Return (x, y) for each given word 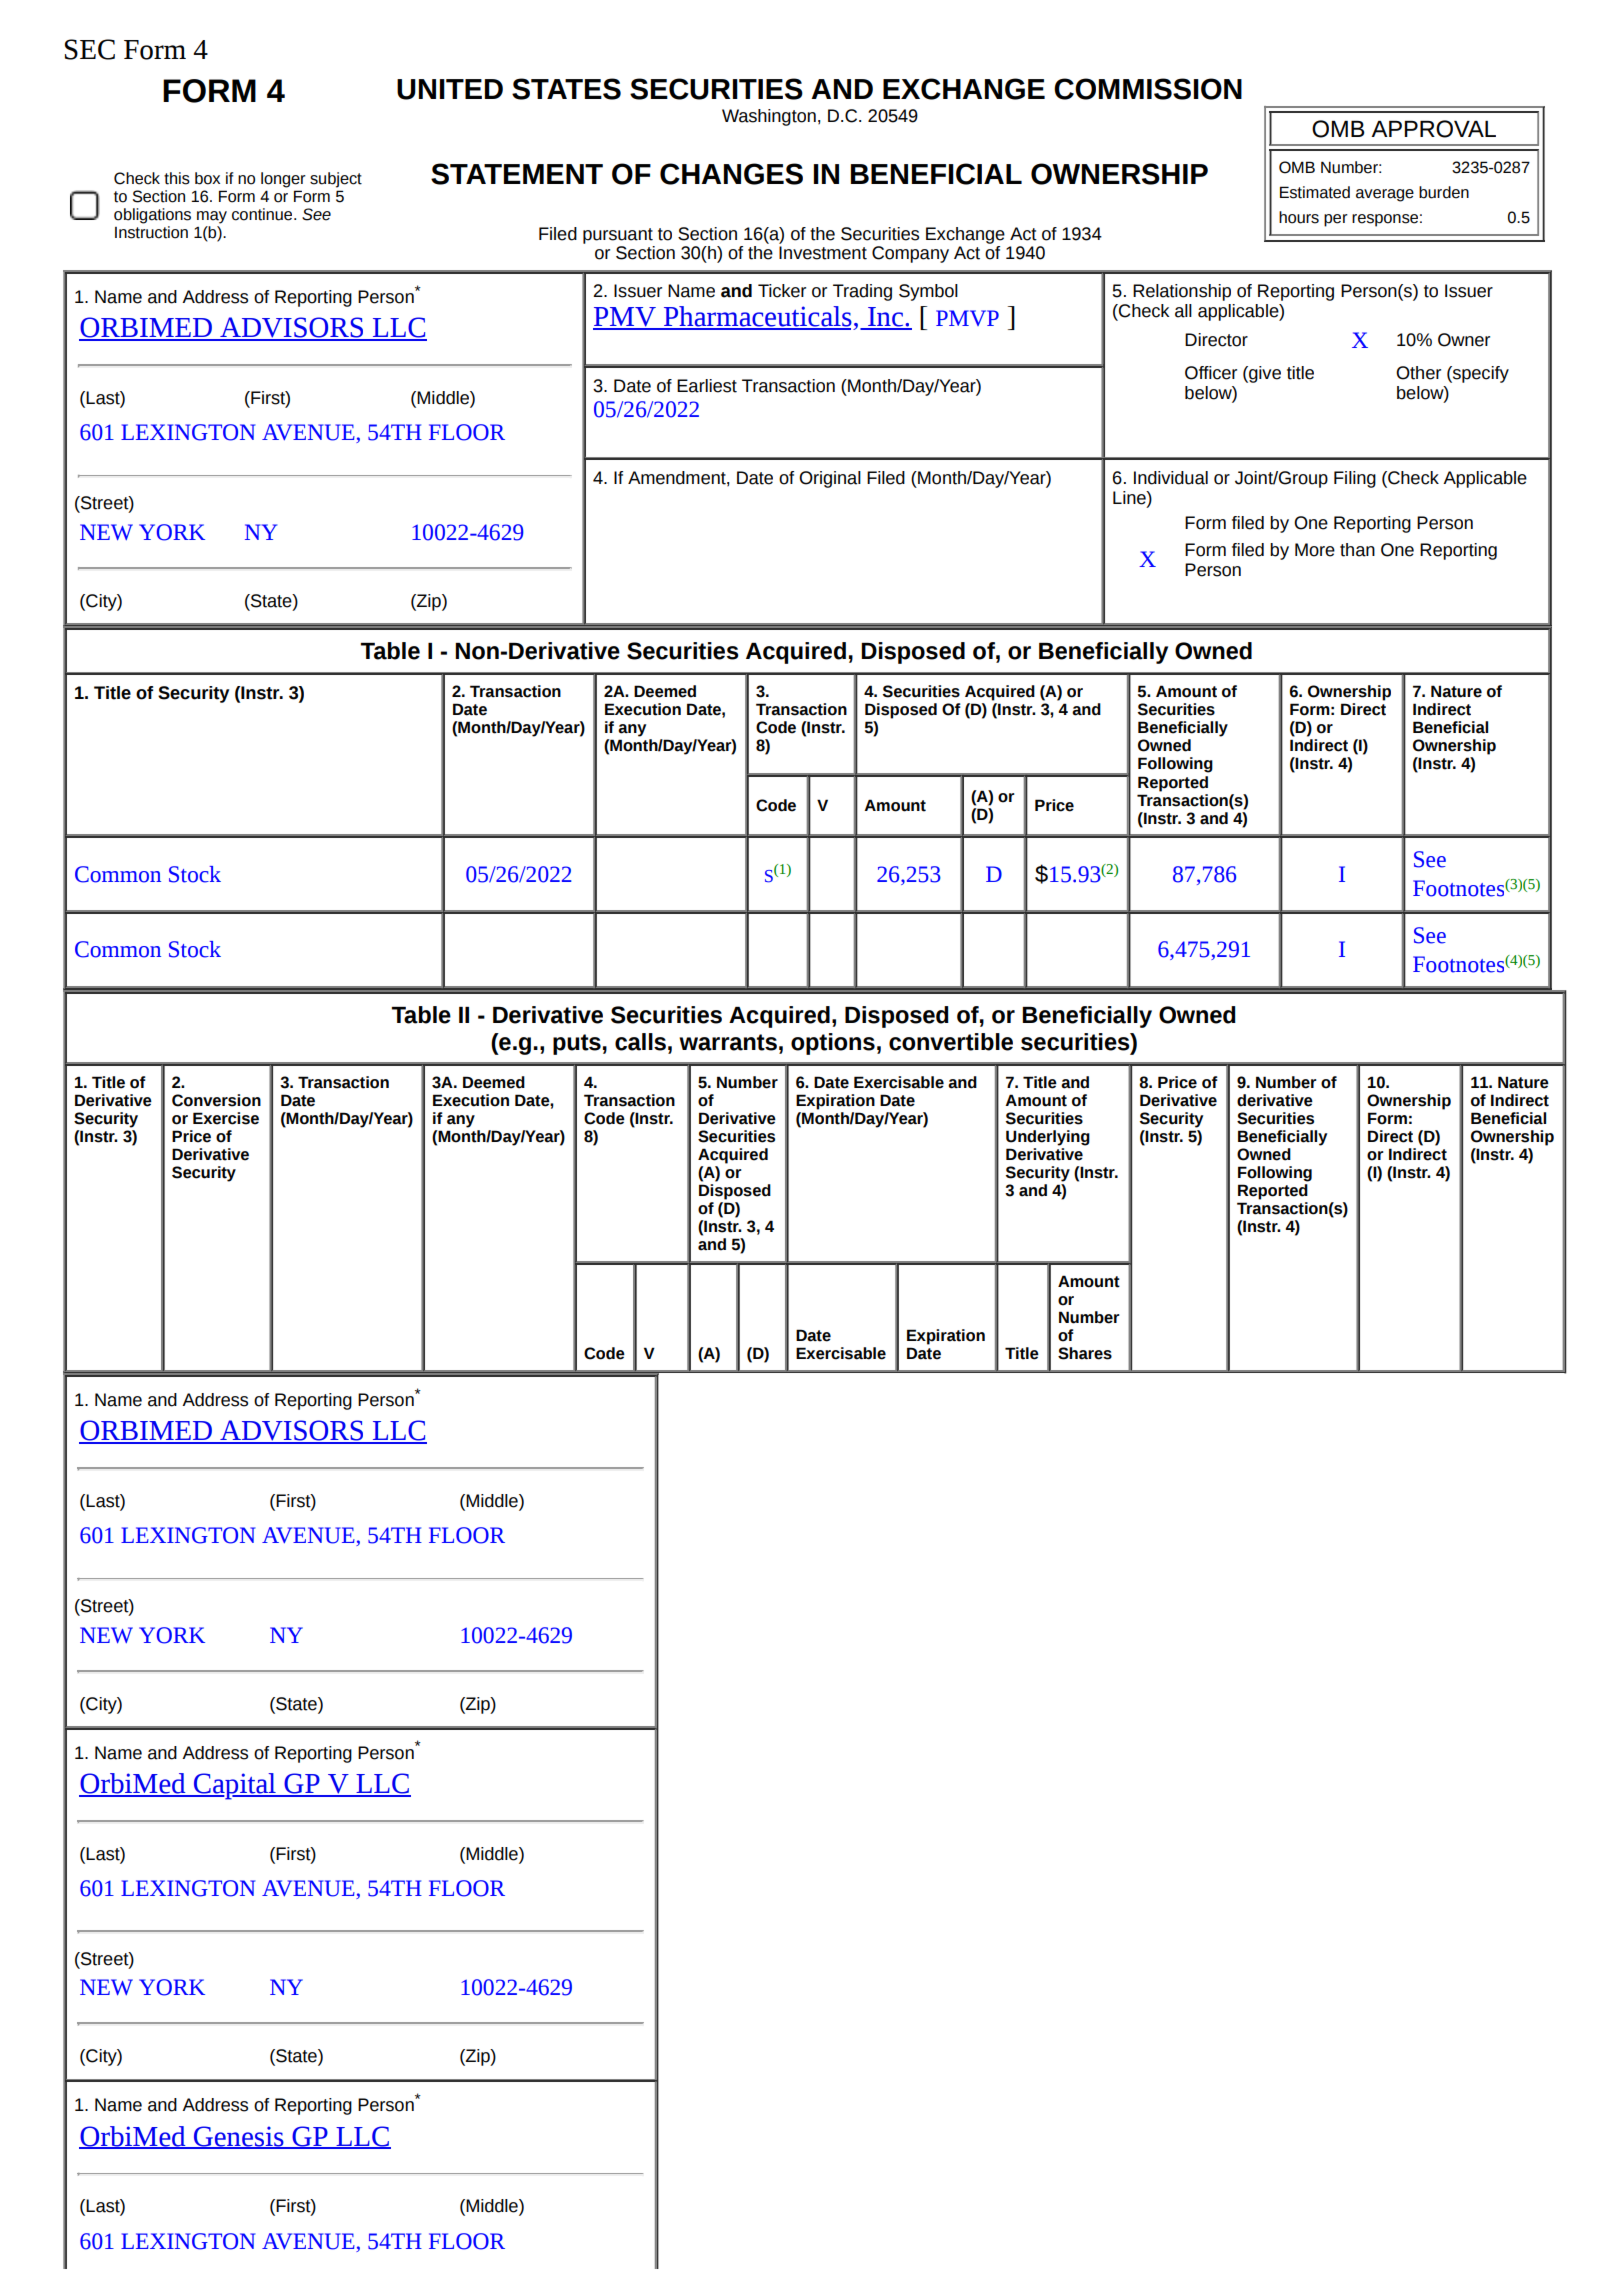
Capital (235, 1786)
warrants (728, 1042)
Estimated (1315, 192)
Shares (1085, 1353)
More (1315, 550)
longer (283, 180)
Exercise (226, 1118)
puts (577, 1044)
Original (830, 479)
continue (263, 214)
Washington (769, 117)
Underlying (1048, 1138)
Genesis (239, 2137)
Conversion (216, 1100)
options (833, 1044)
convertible (951, 1042)
